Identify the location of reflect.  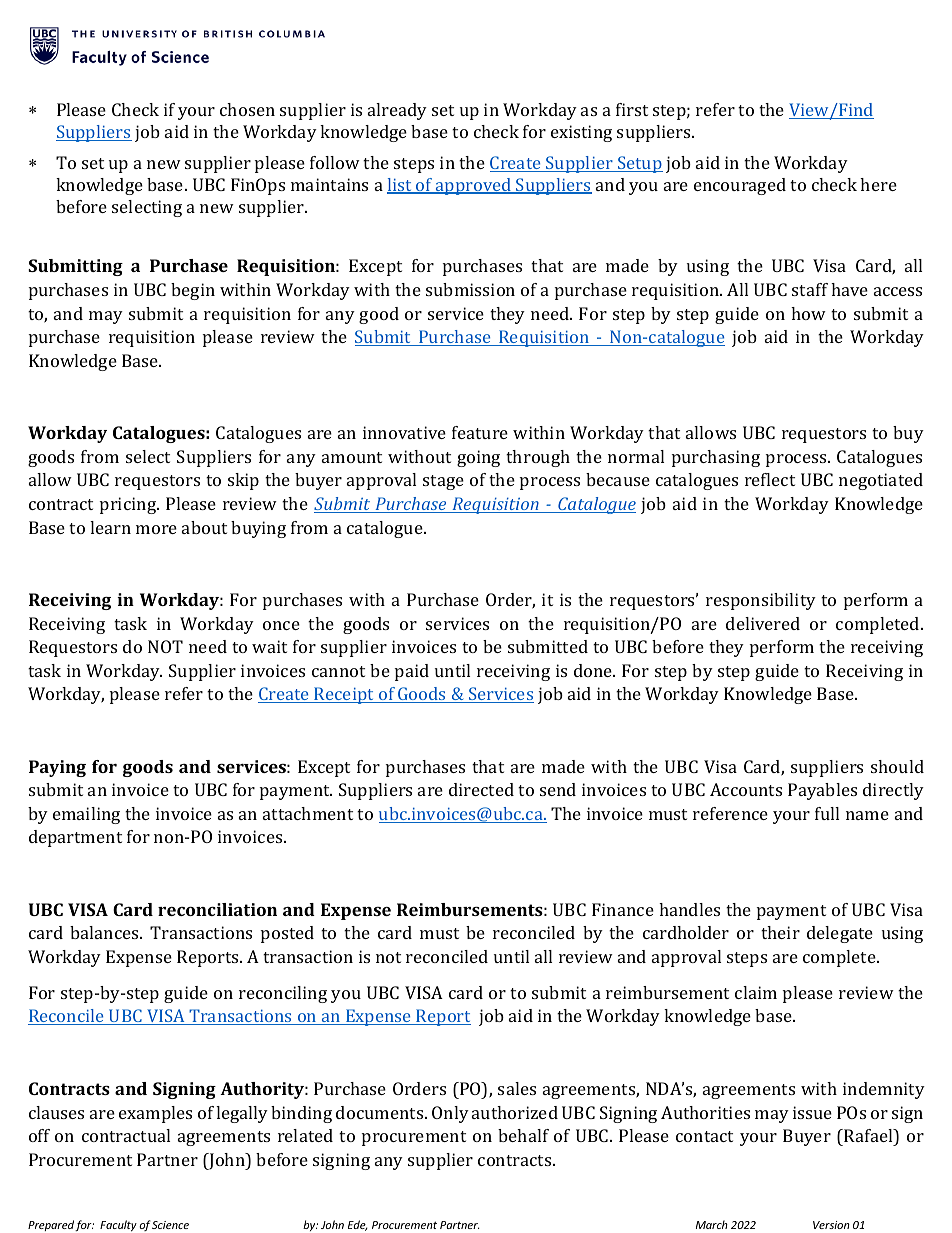
(770, 479).
